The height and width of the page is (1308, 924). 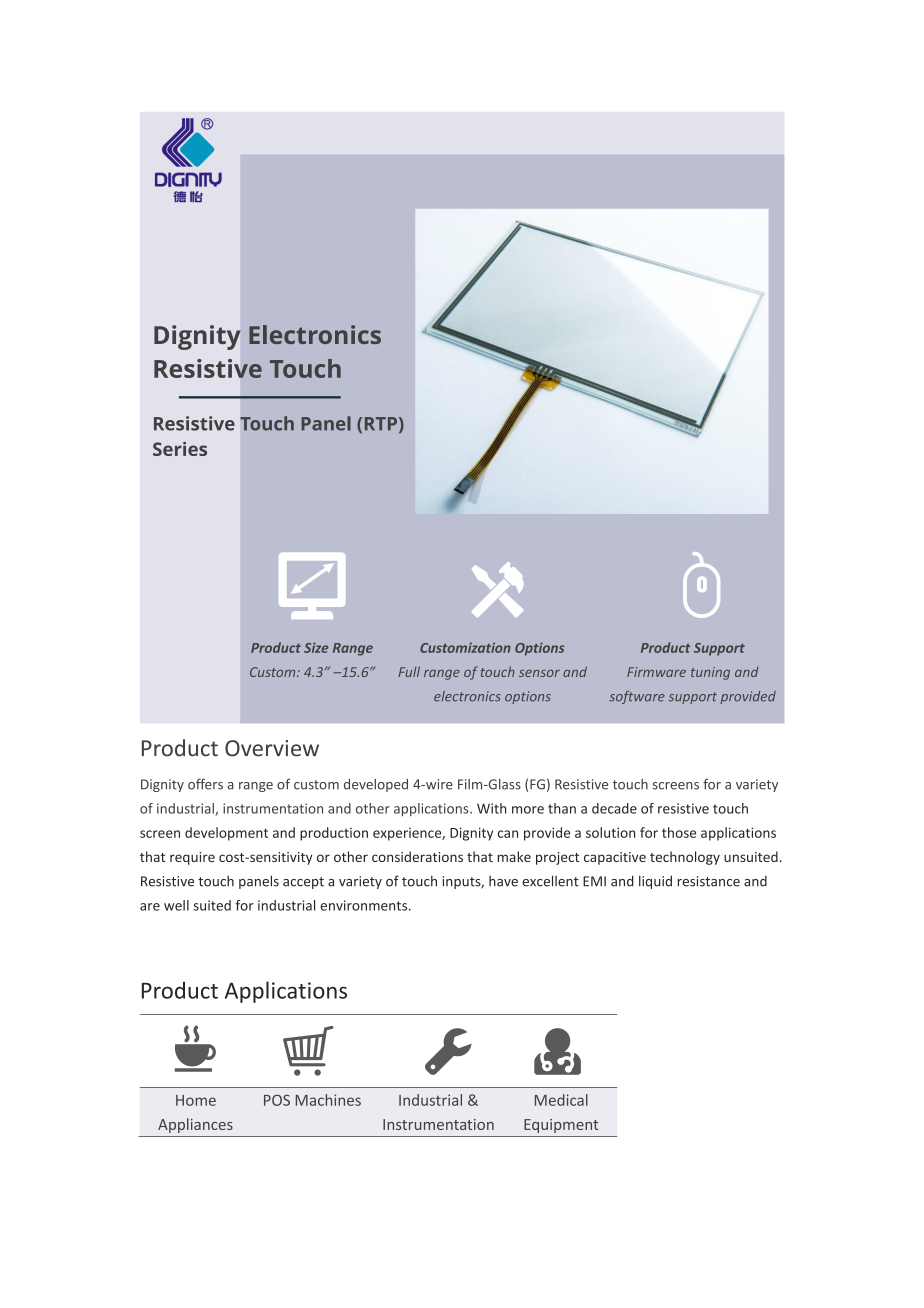 I want to click on POS, so click(x=277, y=1100).
